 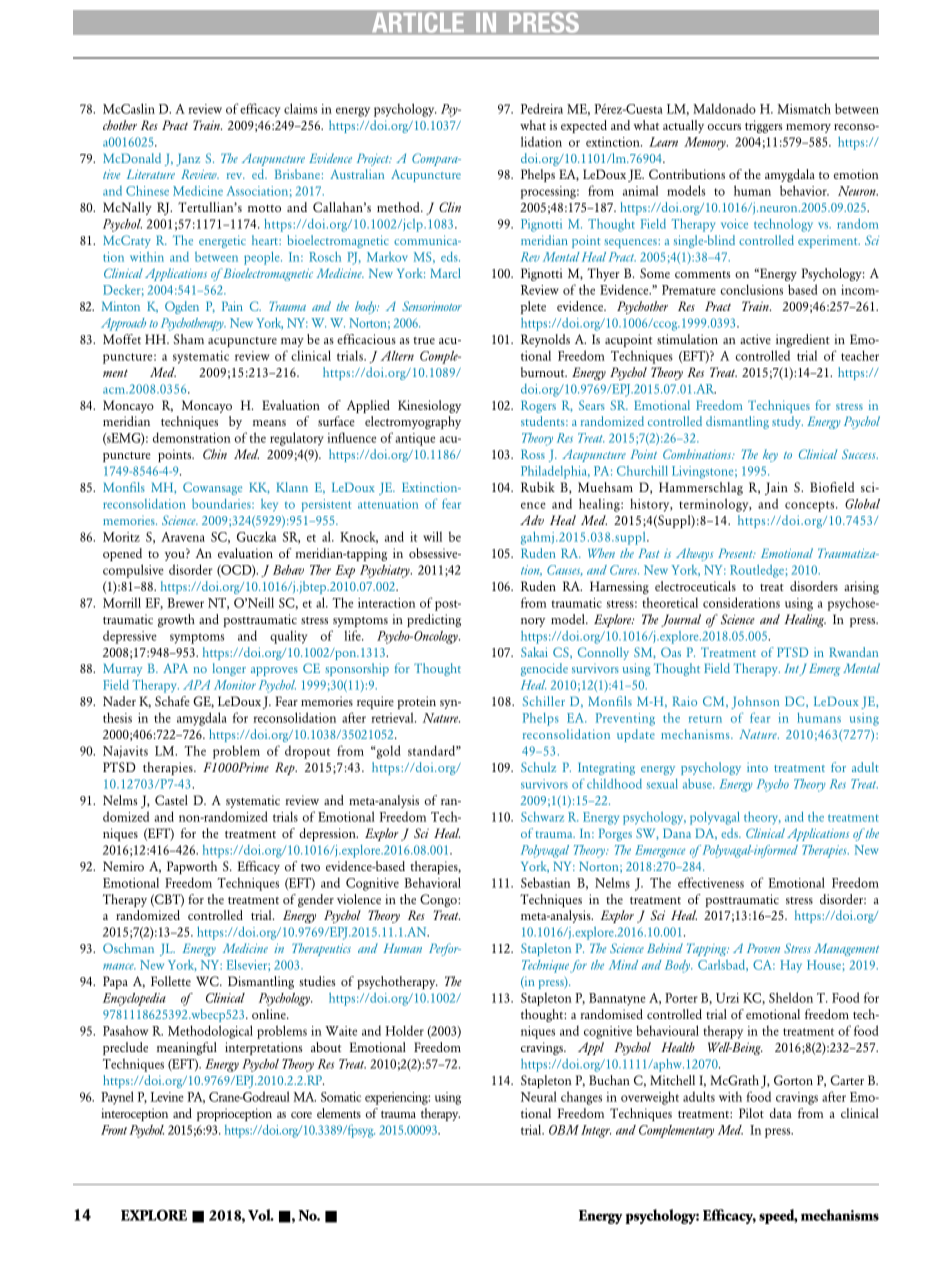 I want to click on Neural, so click(x=539, y=1096).
